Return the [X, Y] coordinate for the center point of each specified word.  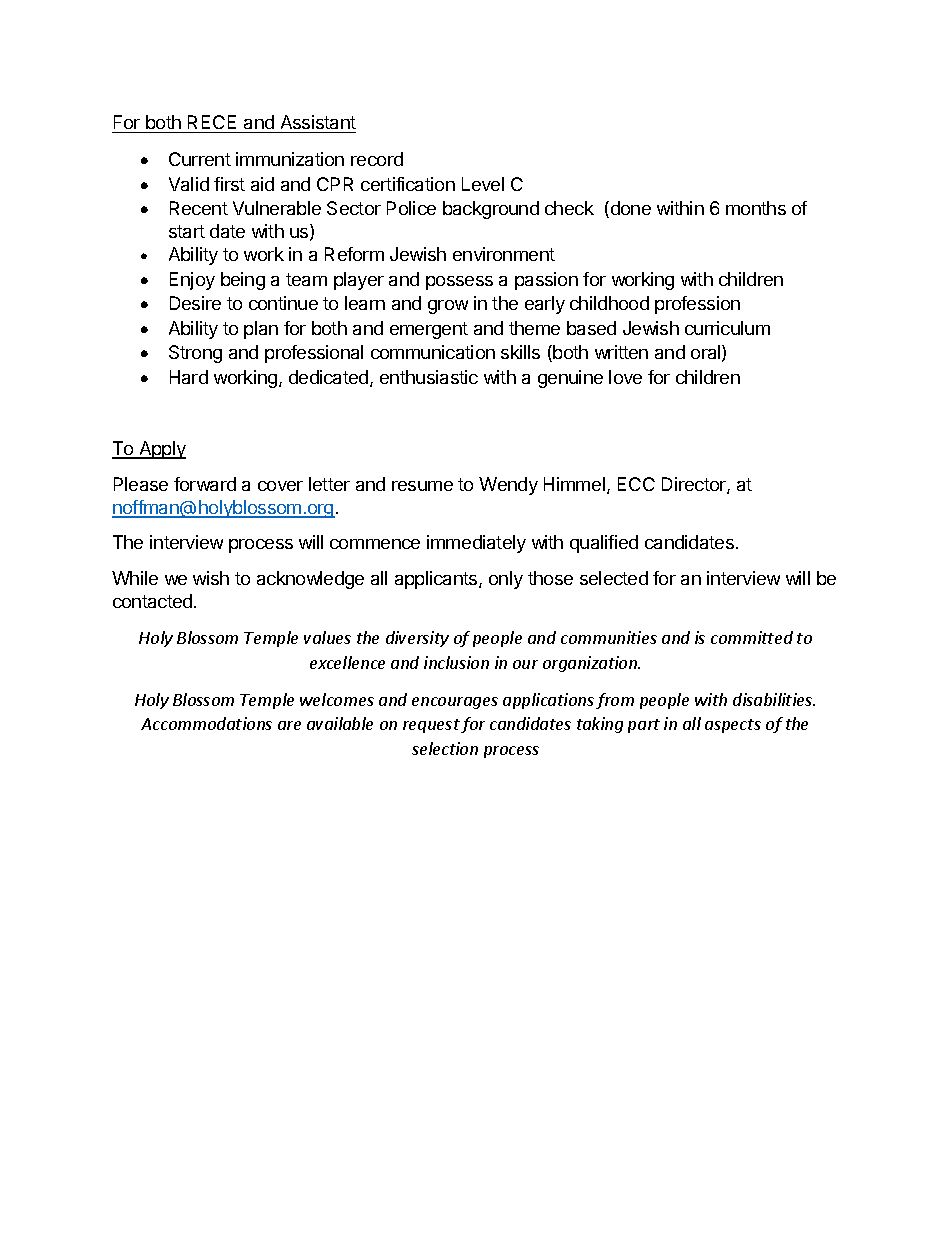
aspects [733, 726]
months [756, 208]
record [377, 159]
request [431, 726]
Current [200, 159]
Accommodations [206, 723]
